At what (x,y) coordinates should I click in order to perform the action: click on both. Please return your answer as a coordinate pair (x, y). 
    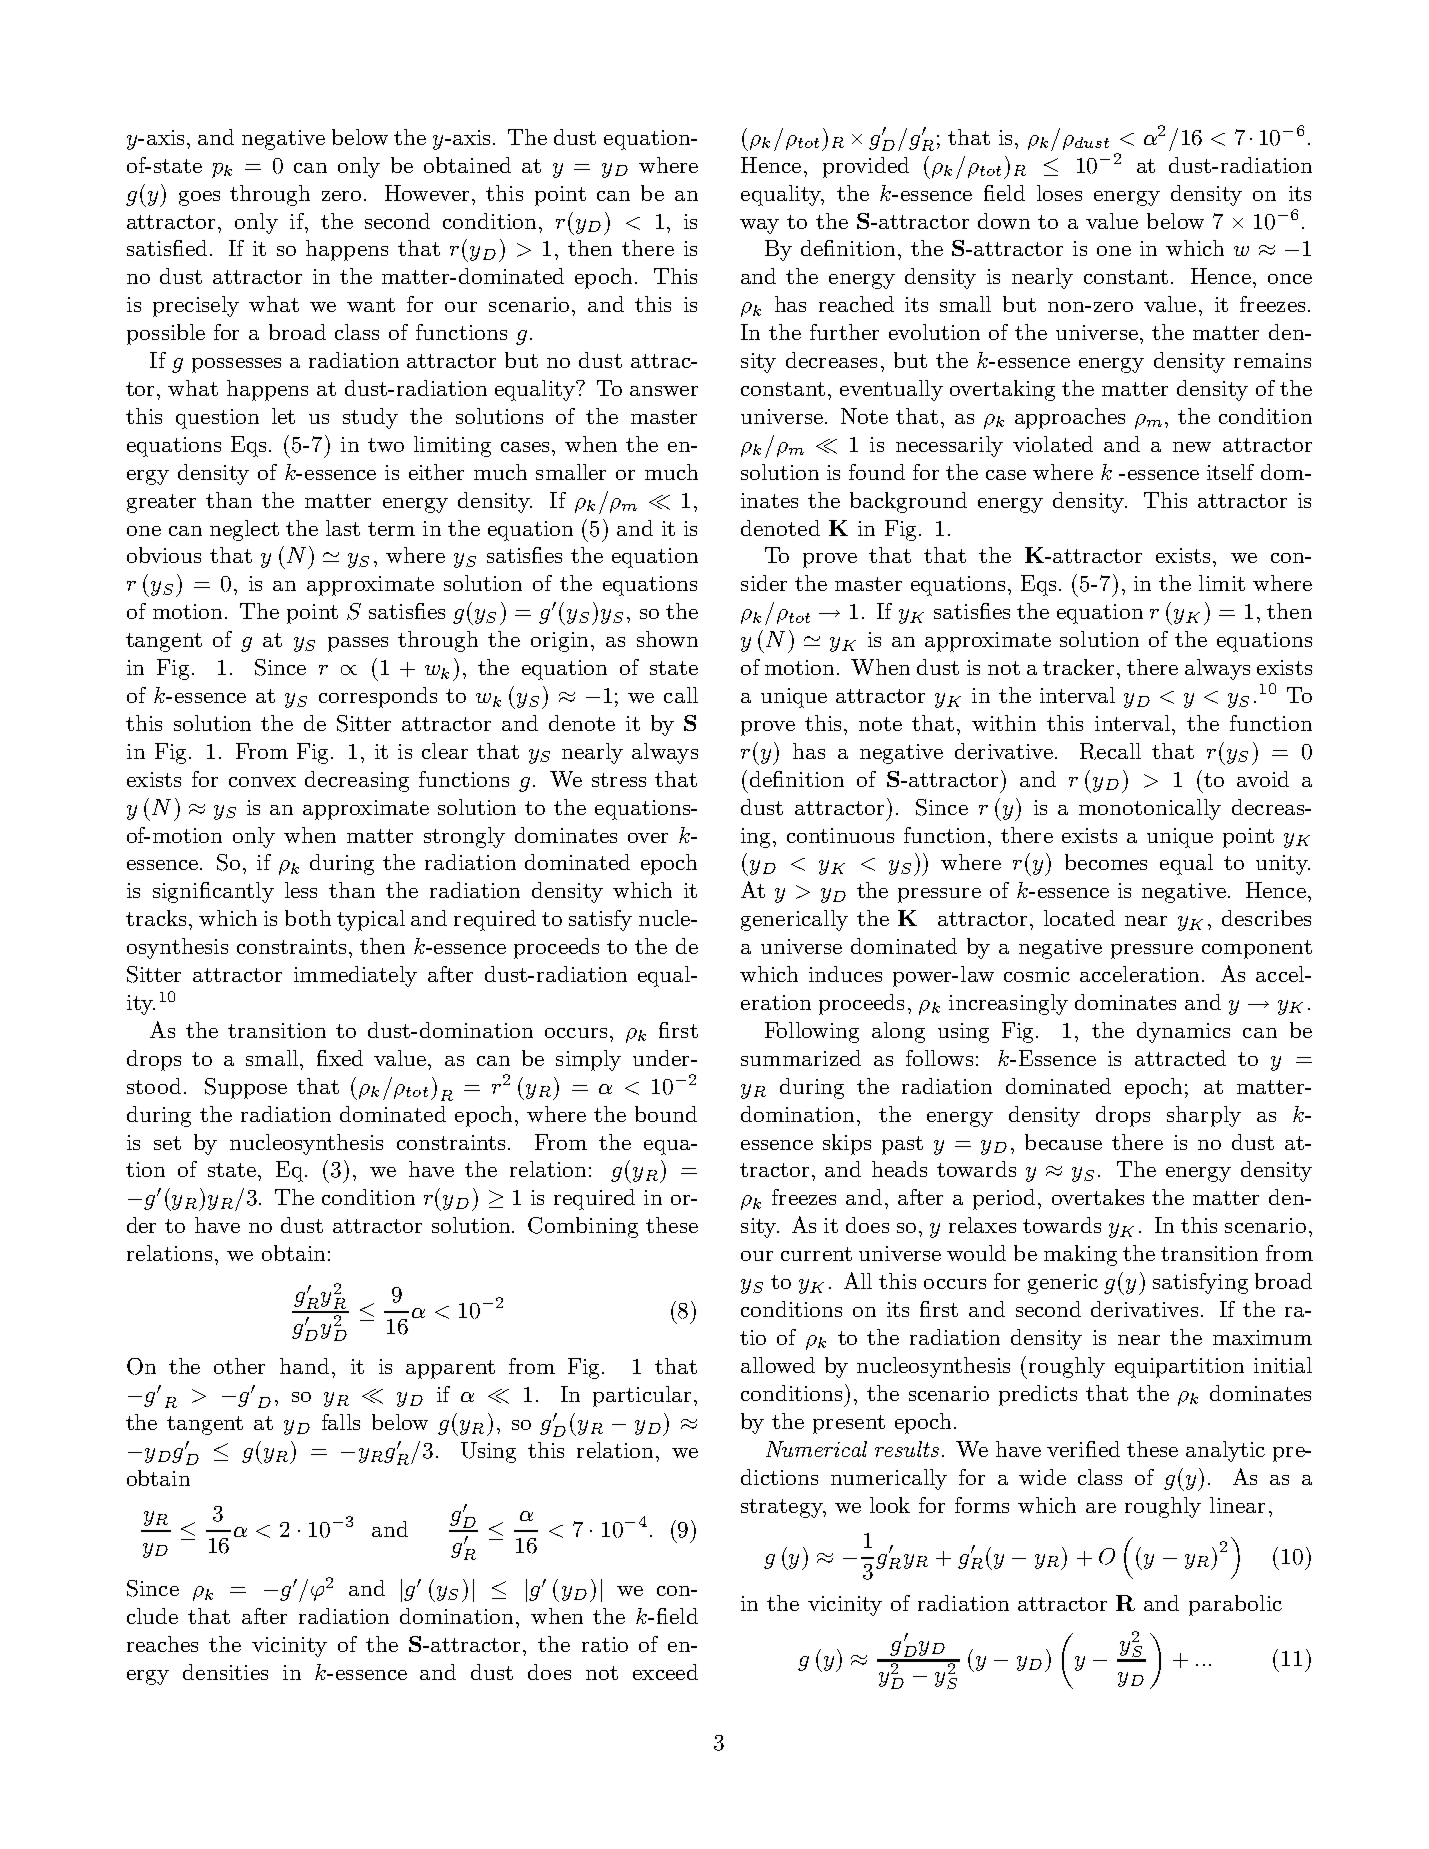
    Looking at the image, I should click on (308, 918).
